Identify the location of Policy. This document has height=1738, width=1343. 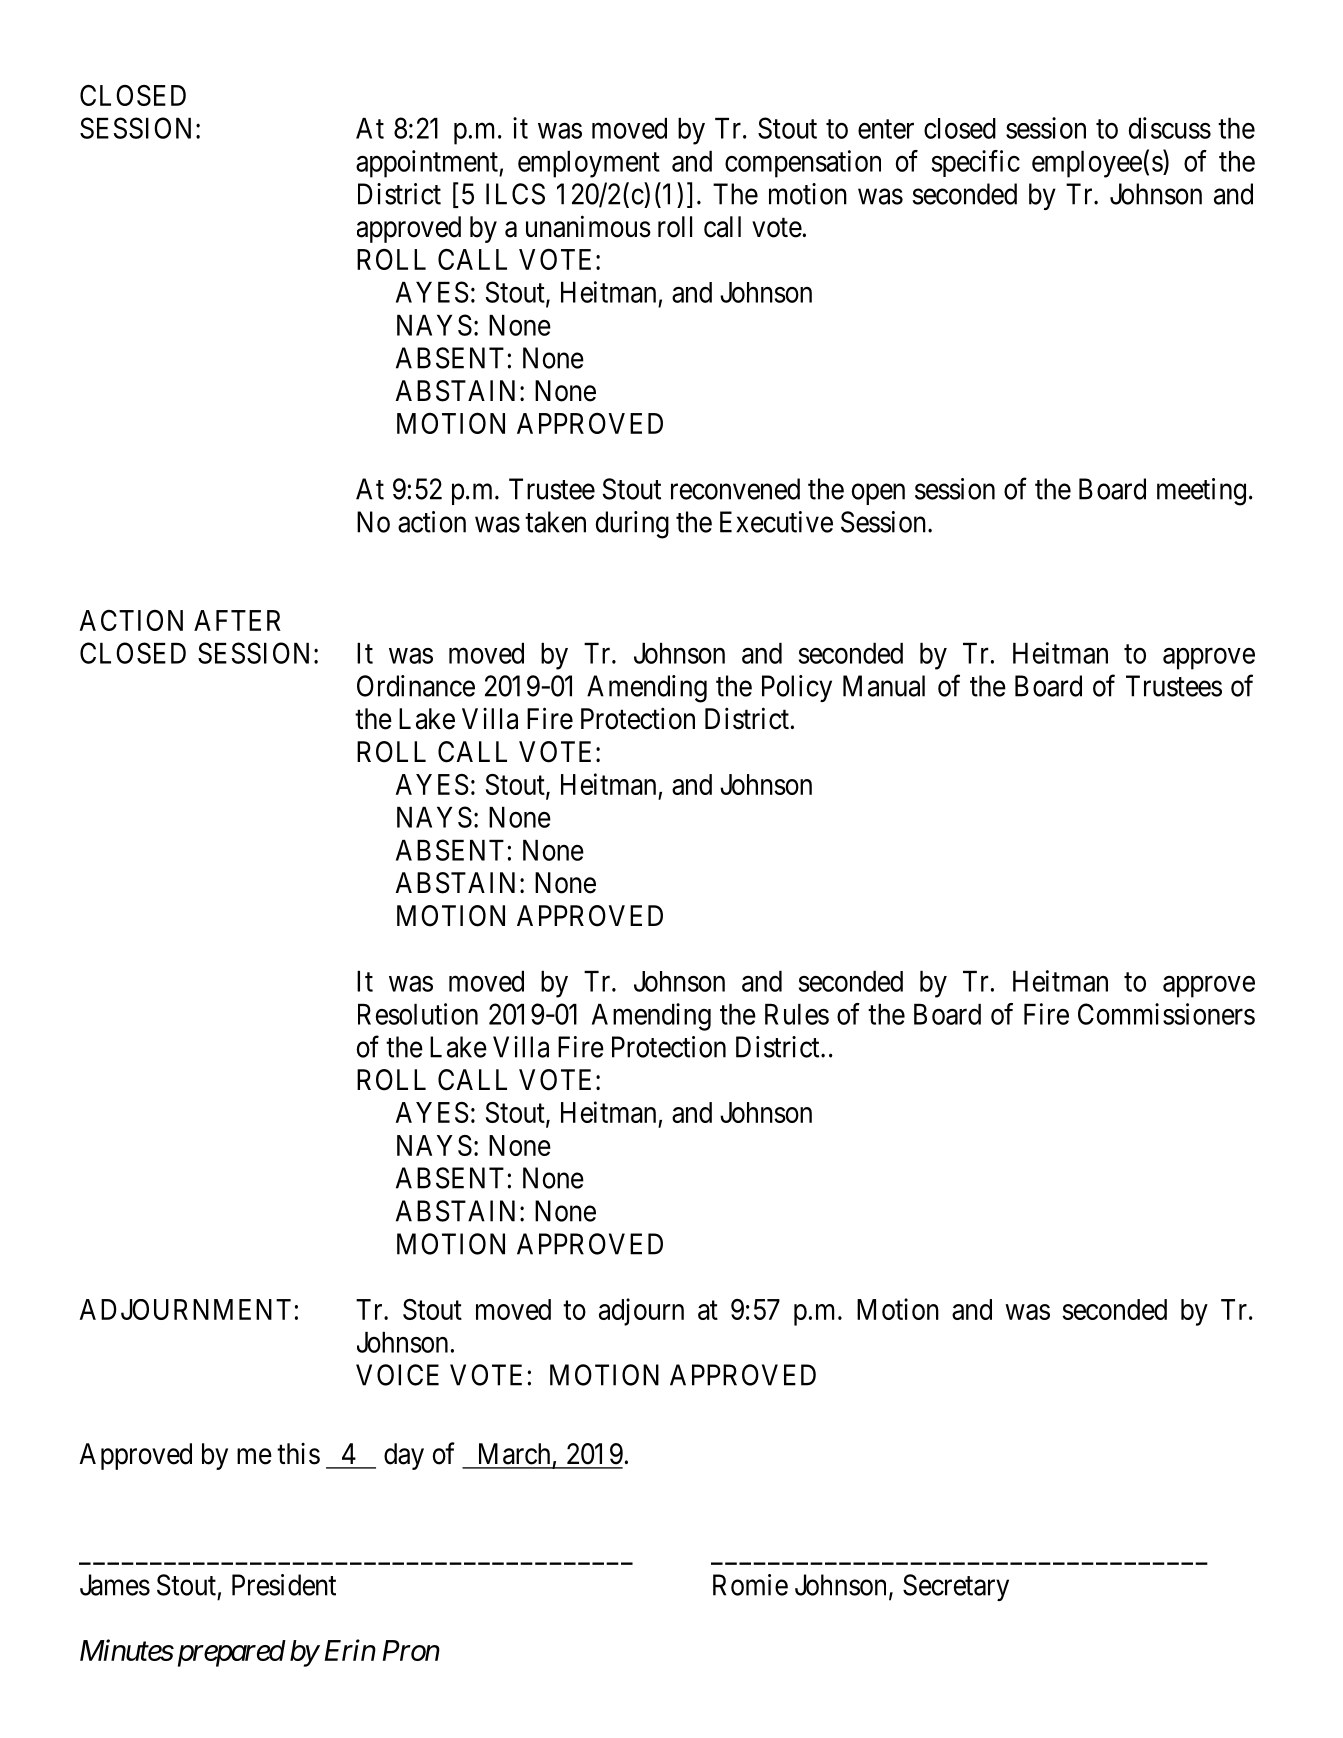
(797, 688).
